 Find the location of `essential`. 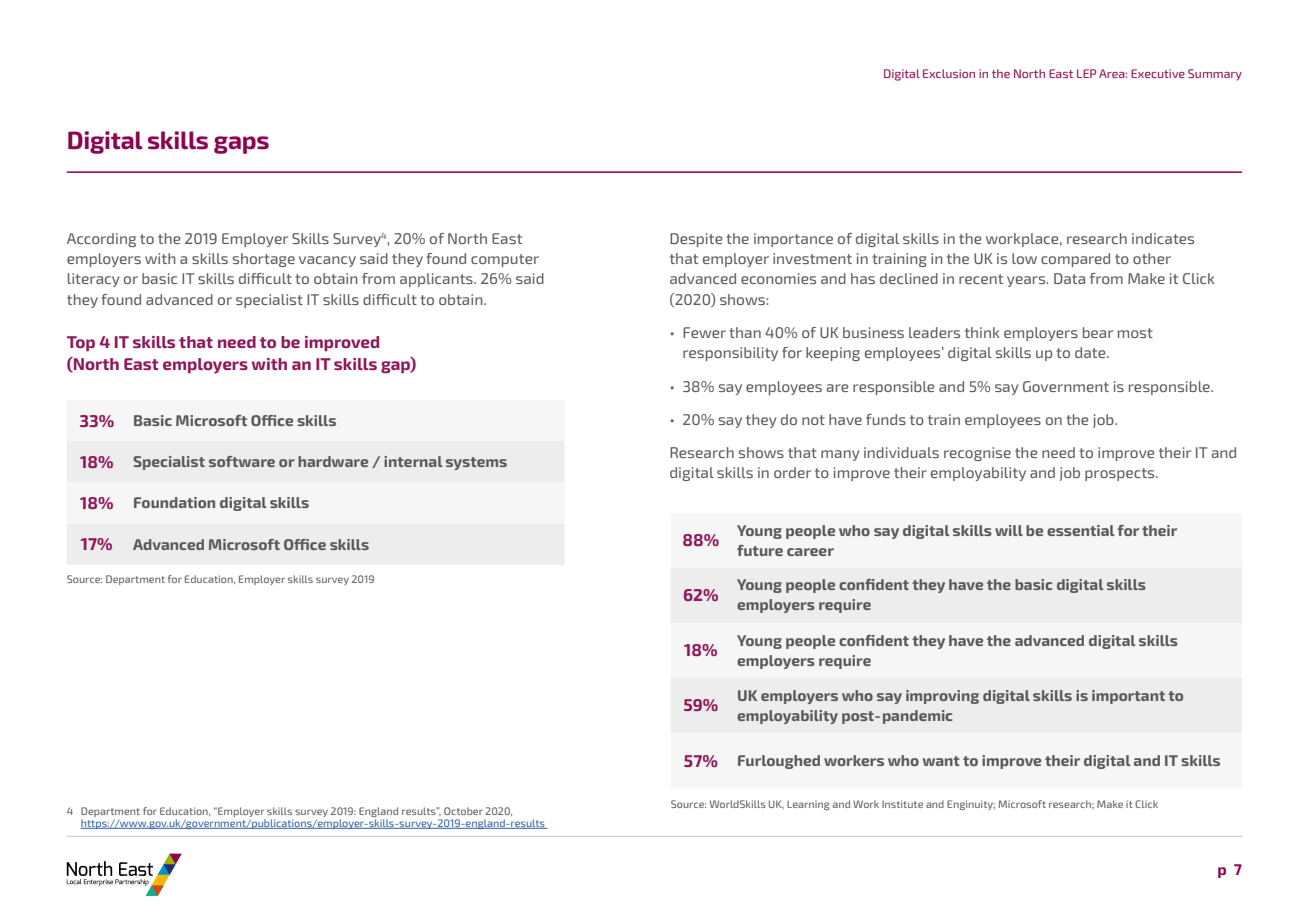

essential is located at coordinates (1081, 530).
